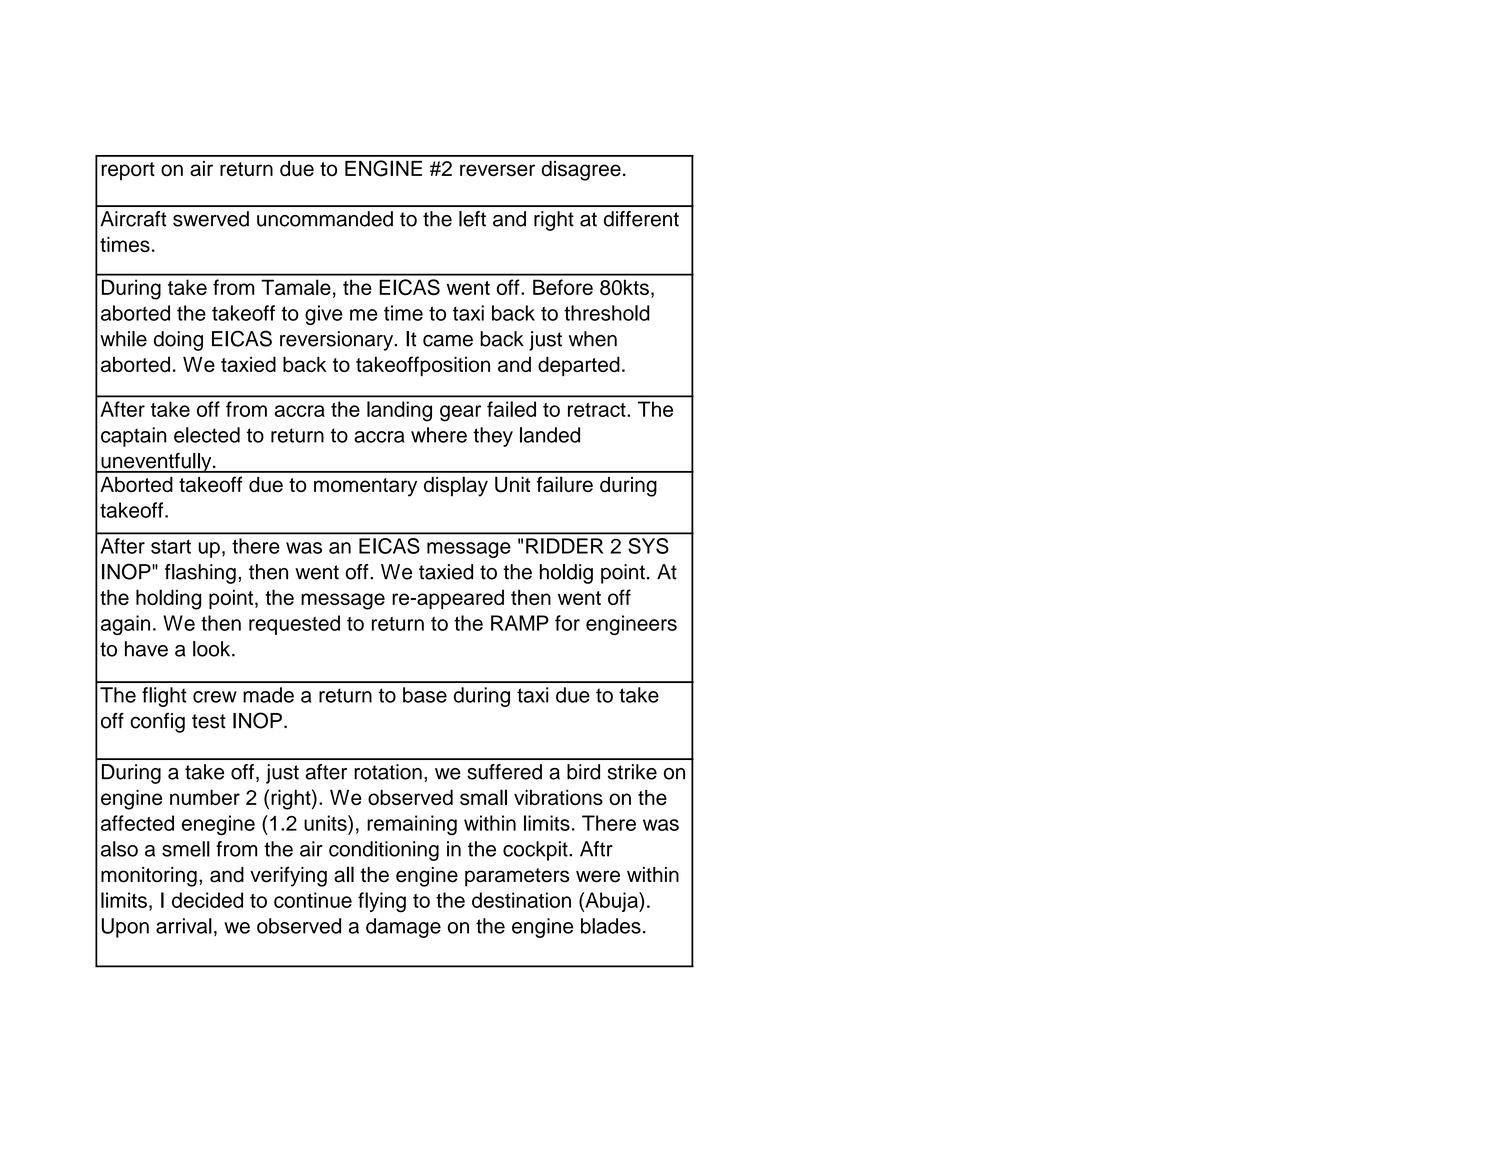  I want to click on landing, so click(399, 411).
